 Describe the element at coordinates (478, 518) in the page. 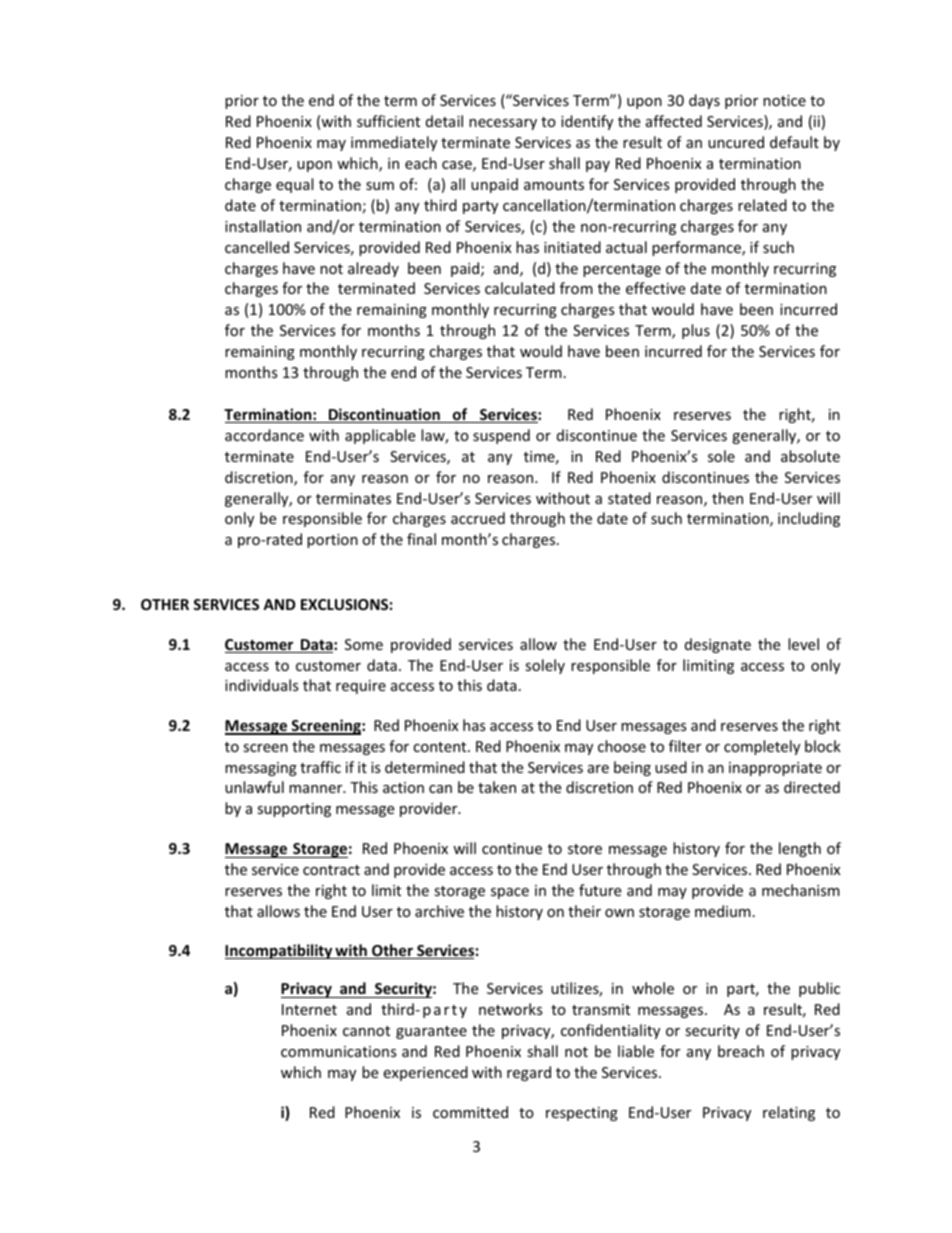

I see `accrued` at that location.
